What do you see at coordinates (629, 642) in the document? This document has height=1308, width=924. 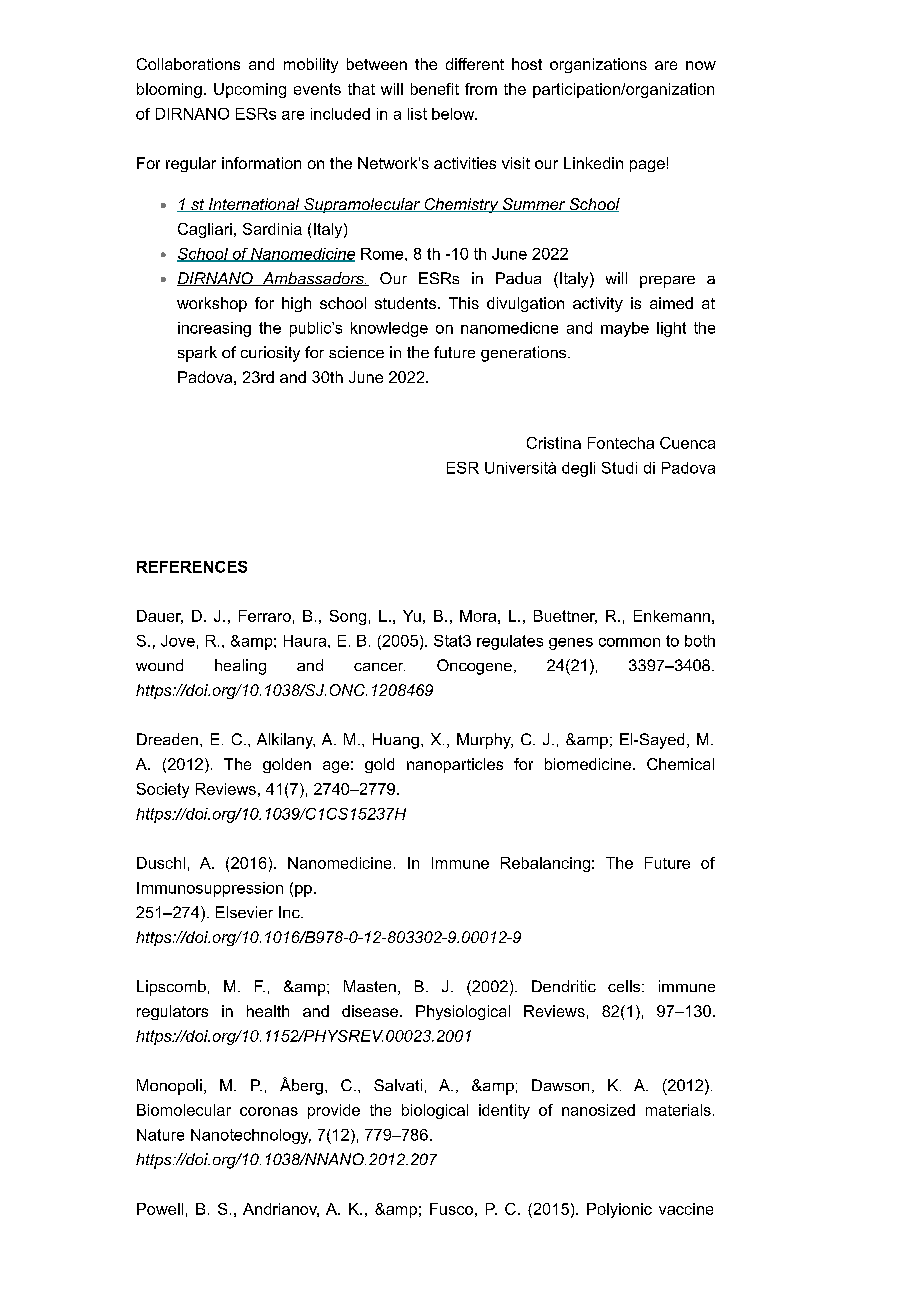 I see `common` at bounding box center [629, 642].
